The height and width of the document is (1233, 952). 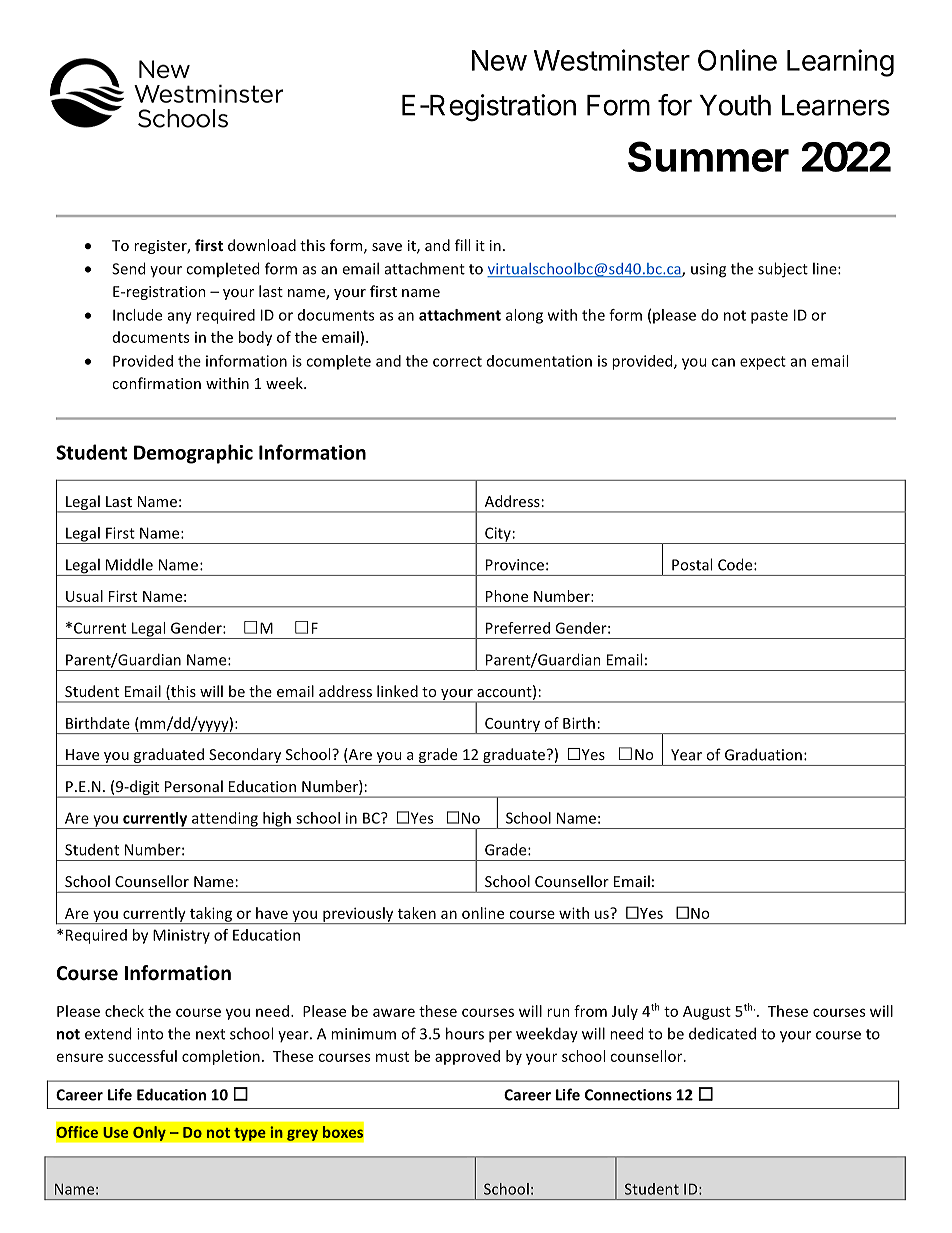 What do you see at coordinates (129, 564) in the document?
I see `Middle` at bounding box center [129, 564].
